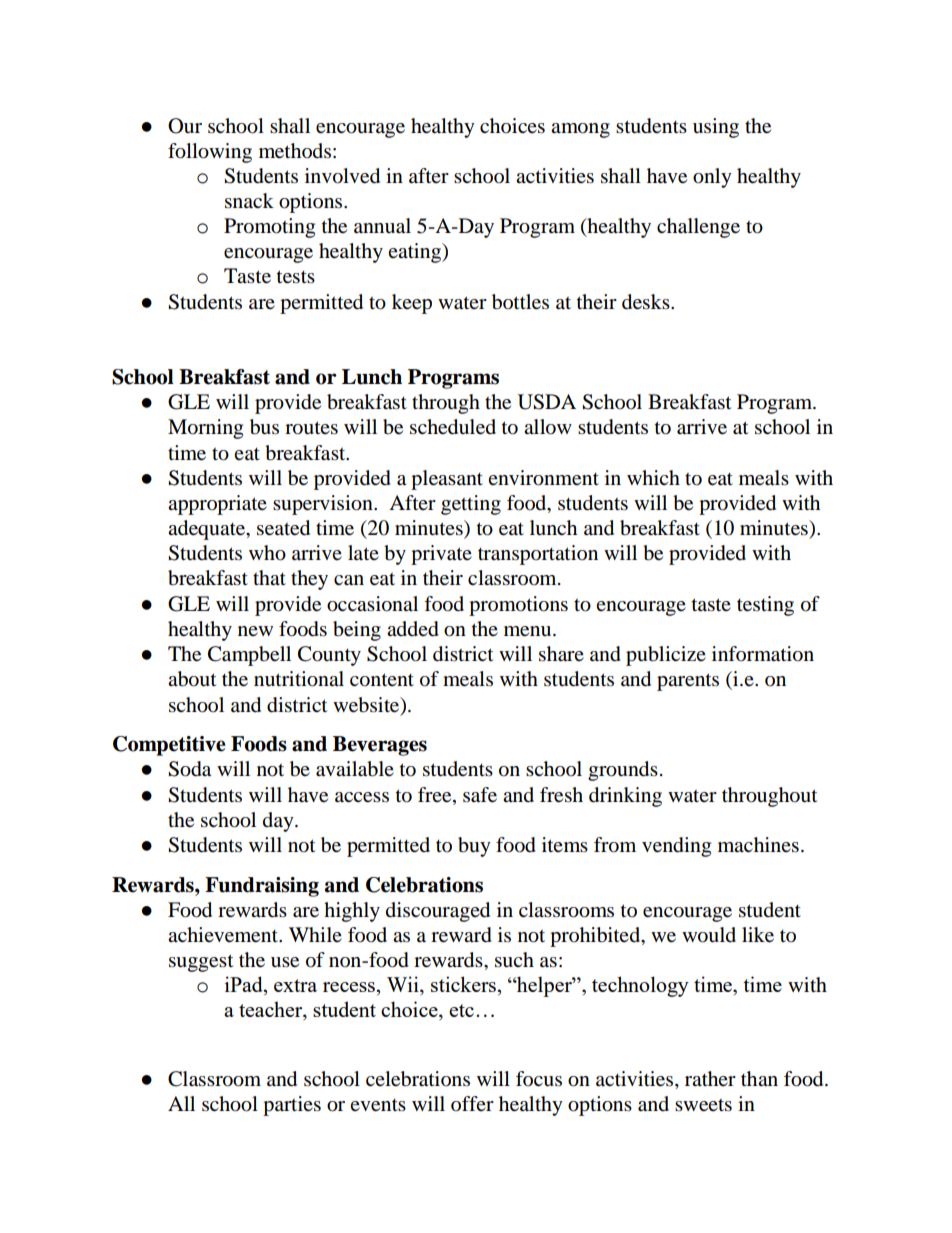  Describe the element at coordinates (255, 631) in the page. I see `new` at that location.
